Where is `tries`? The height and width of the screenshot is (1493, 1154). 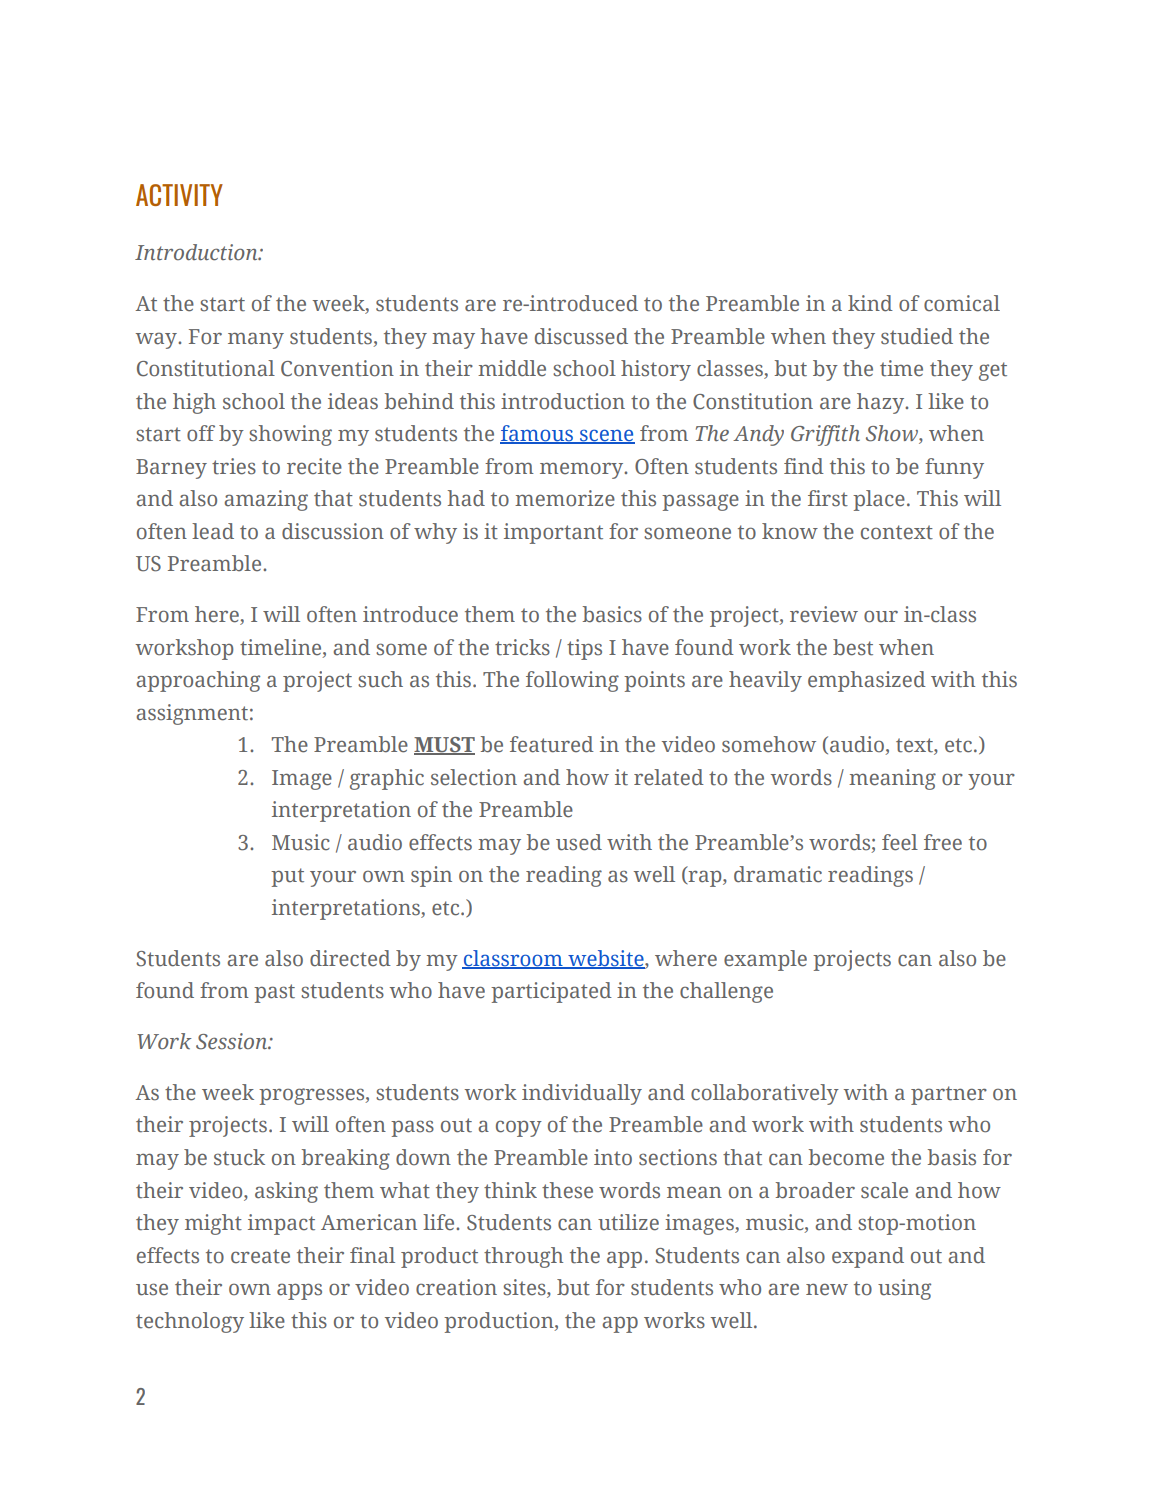 tries is located at coordinates (234, 466).
